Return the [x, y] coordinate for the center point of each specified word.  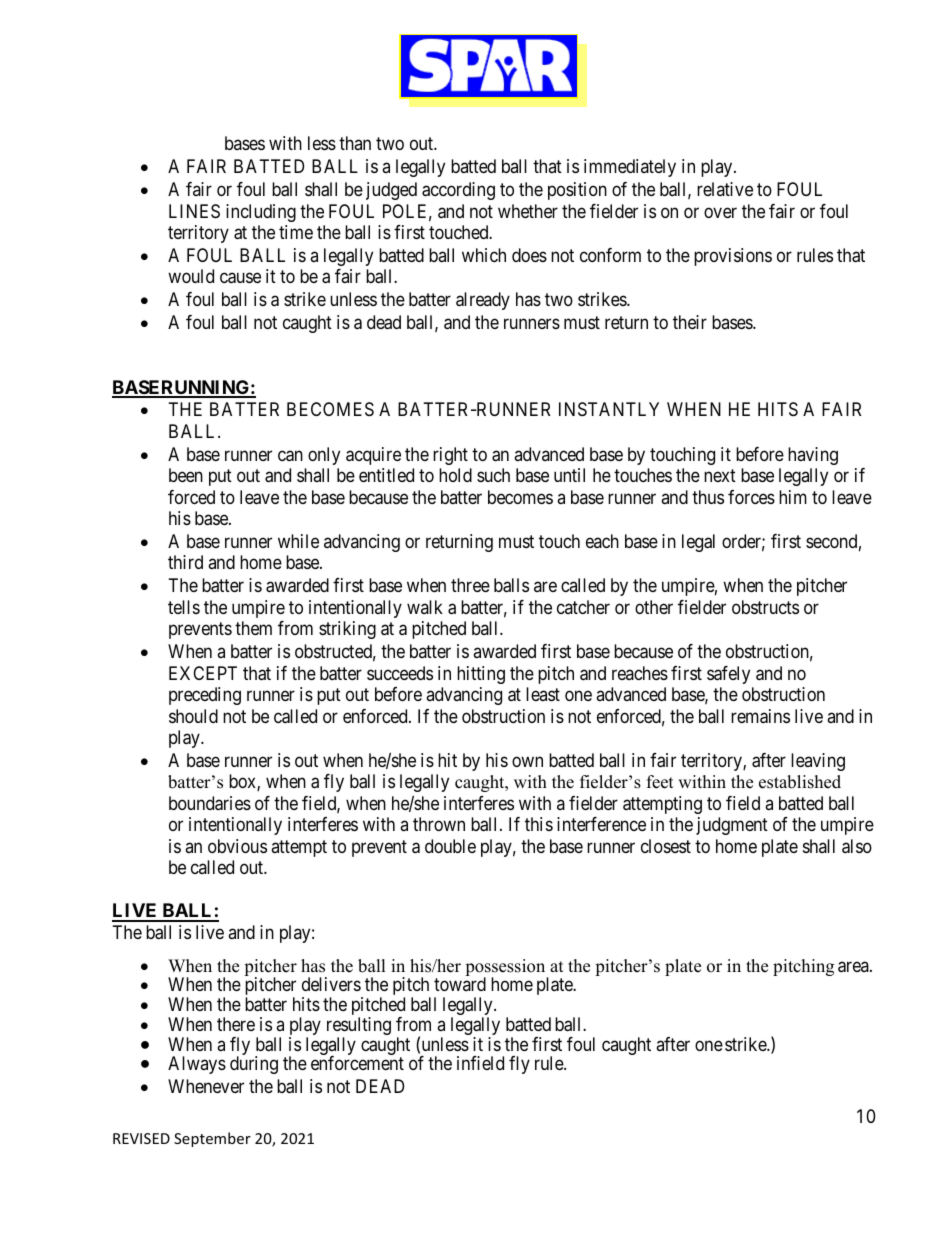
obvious [237, 846]
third [185, 562]
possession [506, 969]
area [854, 967]
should [193, 716]
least [543, 694]
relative [725, 189]
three [470, 585]
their [690, 322]
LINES [194, 211]
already [483, 301]
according [458, 191]
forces [751, 497]
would [191, 276]
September [212, 1139]
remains [760, 716]
